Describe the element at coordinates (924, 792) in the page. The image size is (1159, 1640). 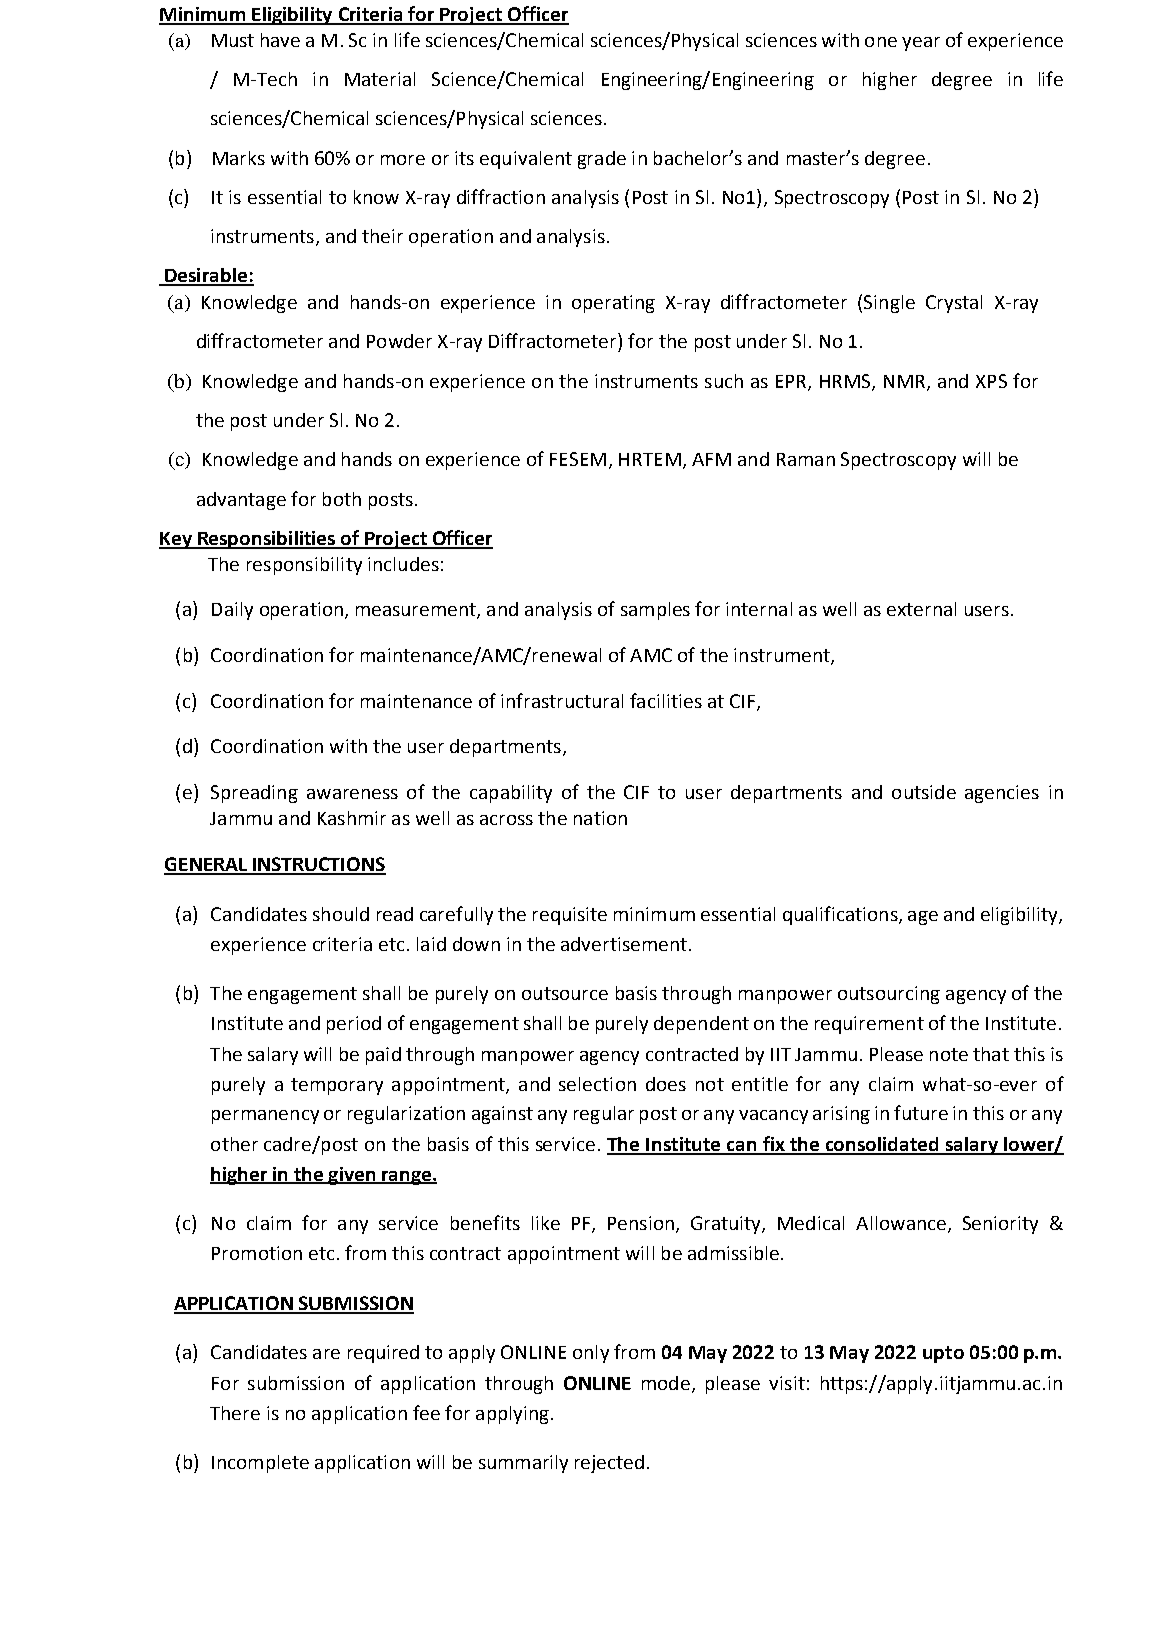
I see `outside` at that location.
